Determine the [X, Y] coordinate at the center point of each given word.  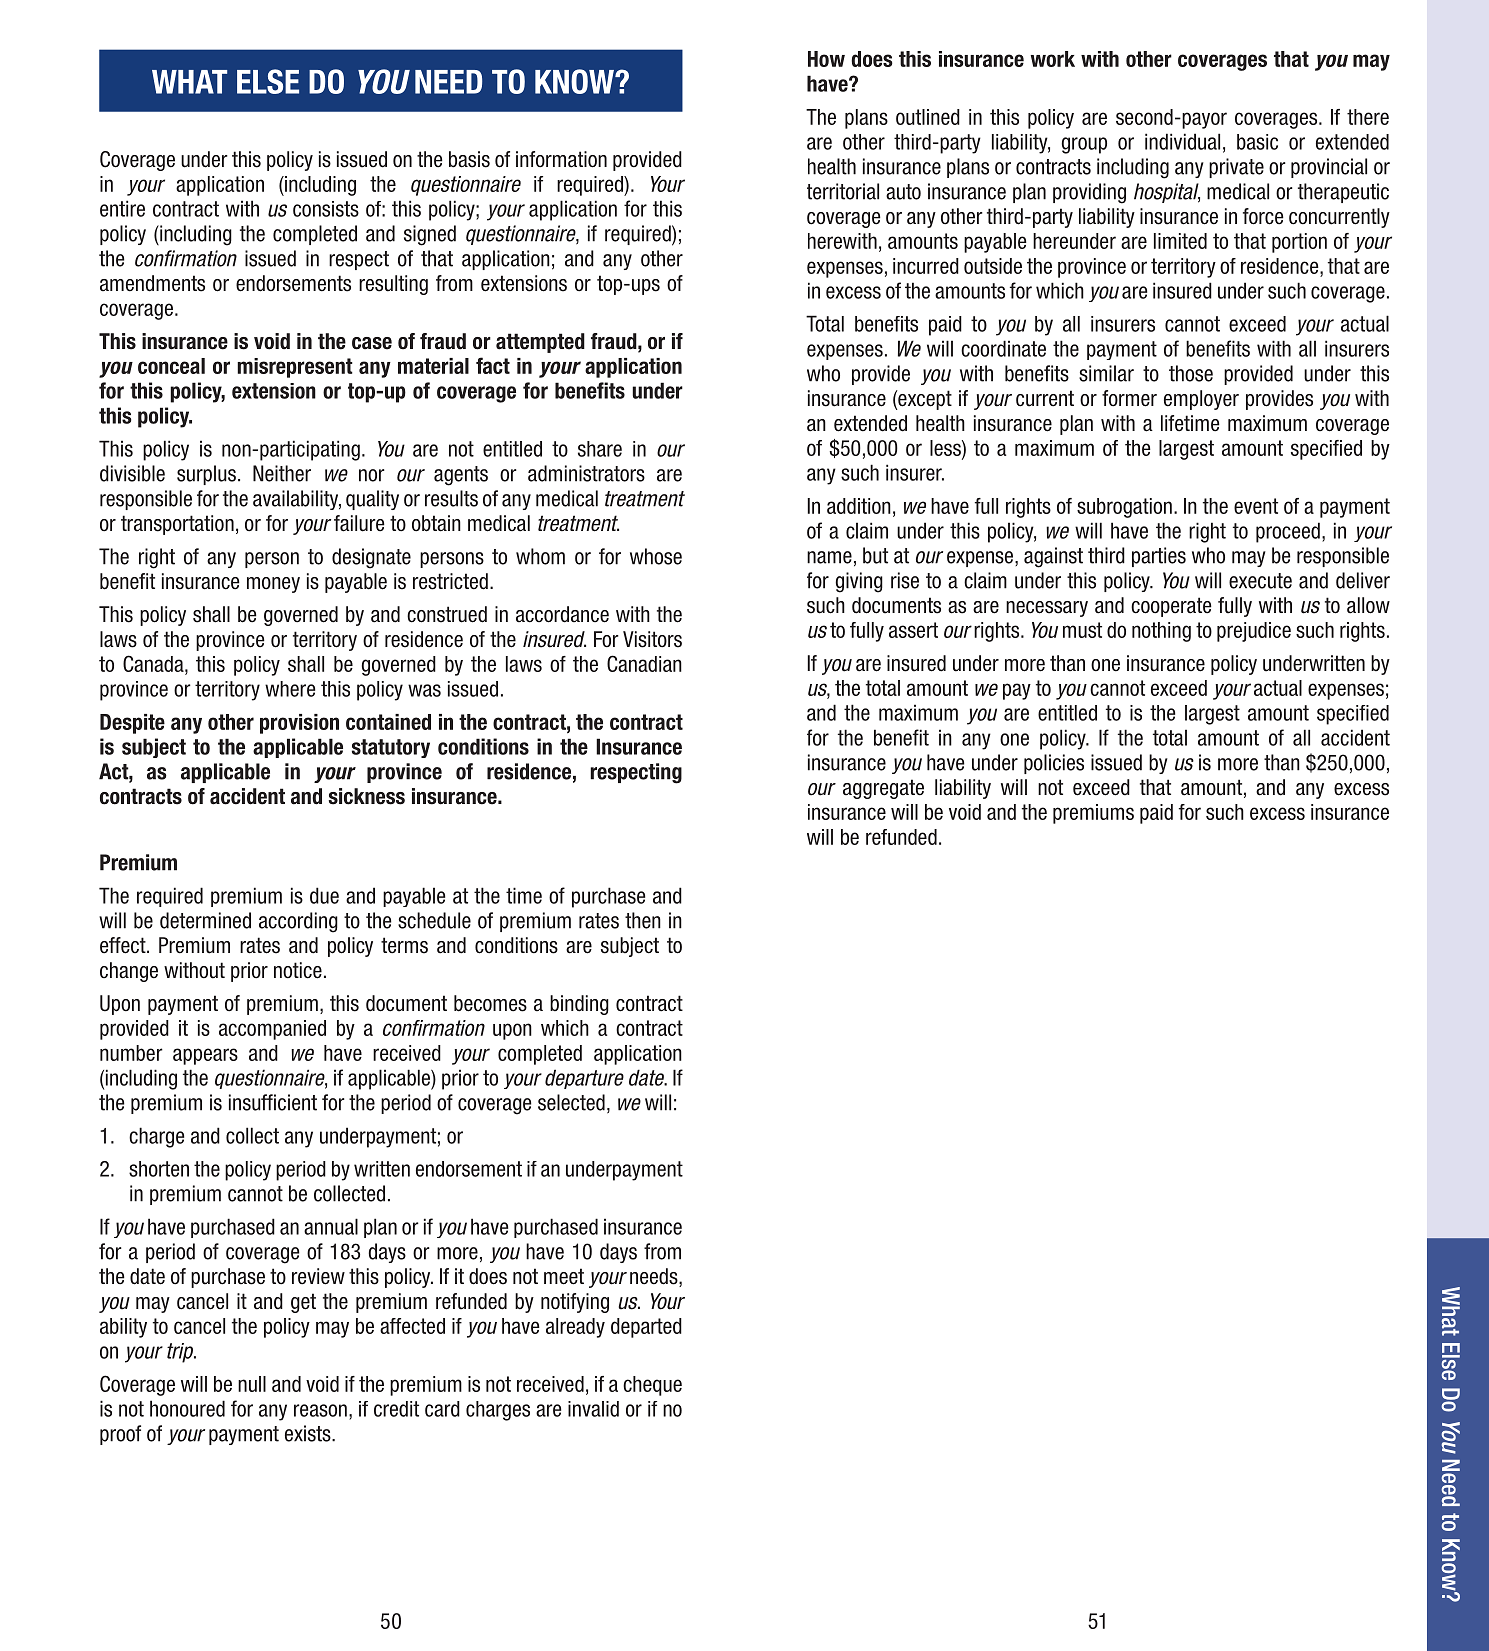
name [829, 557]
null [252, 1384]
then [643, 920]
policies [1054, 764]
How [826, 59]
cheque [652, 1386]
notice [298, 970]
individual [1182, 141]
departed [646, 1328]
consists [326, 209]
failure [359, 523]
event [1256, 506]
